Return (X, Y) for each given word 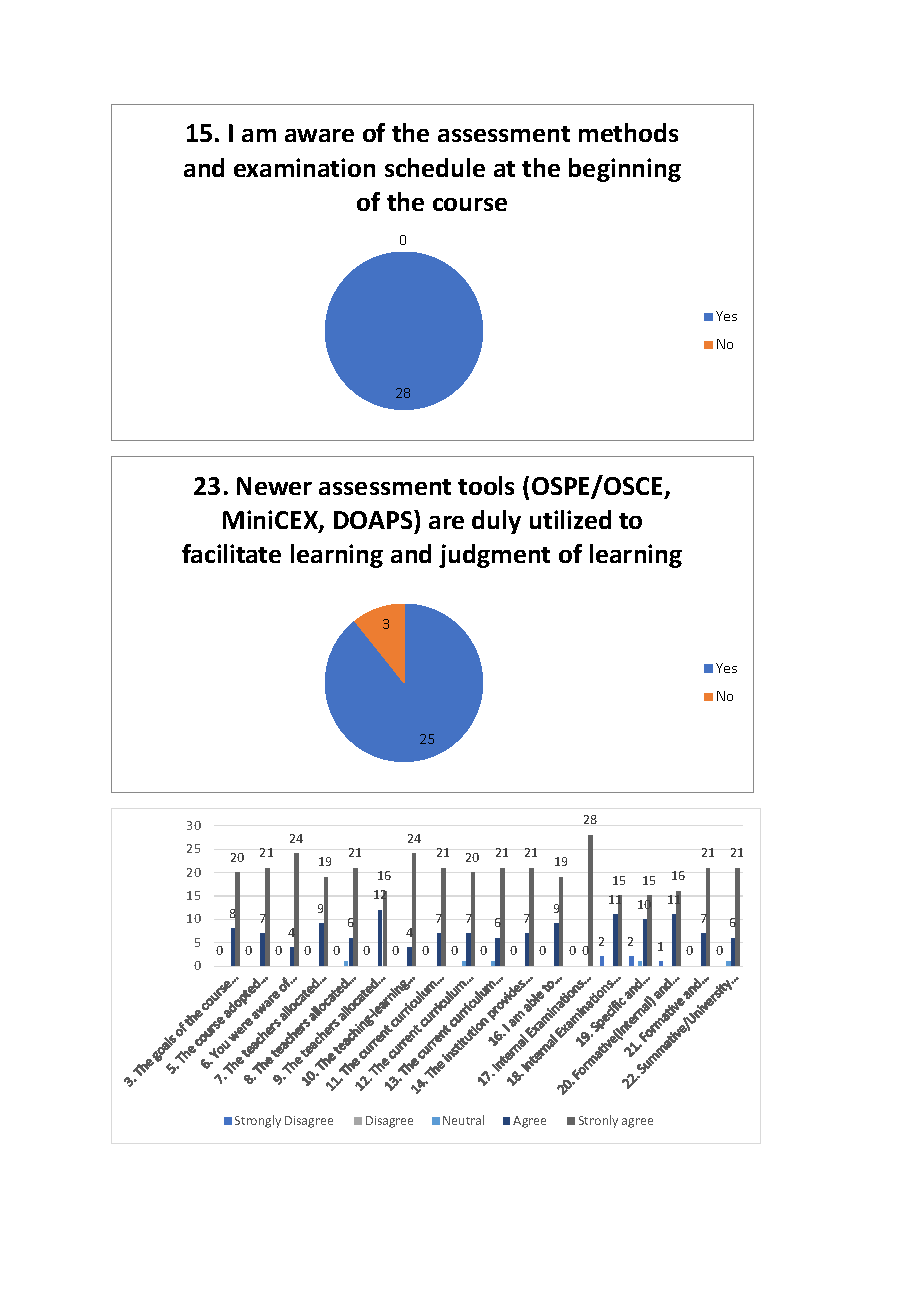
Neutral (463, 1120)
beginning (625, 170)
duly (496, 522)
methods (628, 132)
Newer (274, 486)
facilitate (231, 553)
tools (486, 485)
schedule (435, 167)
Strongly (258, 1121)
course (470, 204)
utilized (570, 519)
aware (319, 135)
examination (304, 167)
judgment (494, 556)
